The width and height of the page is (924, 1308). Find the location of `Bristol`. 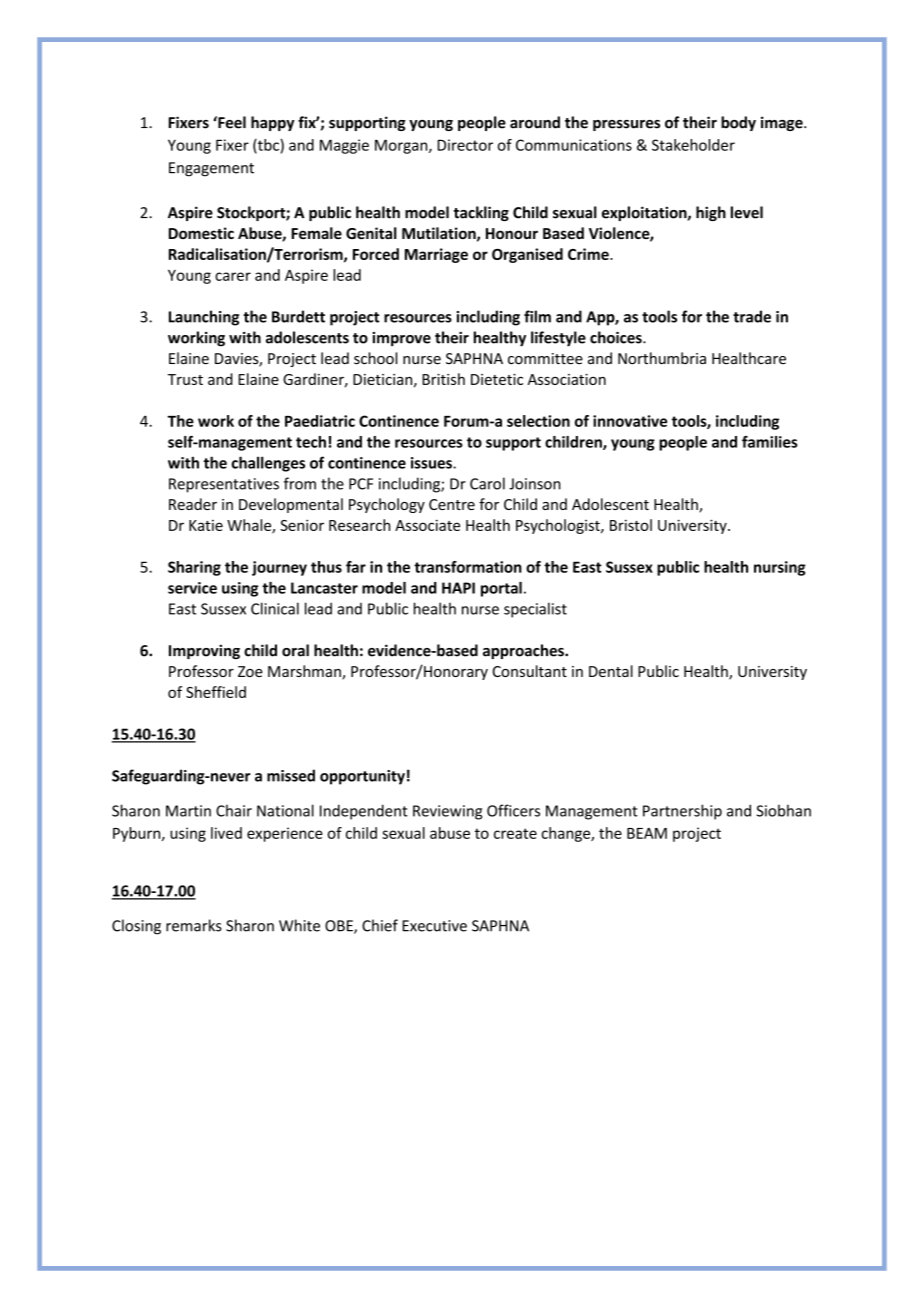

Bristol is located at coordinates (631, 525).
